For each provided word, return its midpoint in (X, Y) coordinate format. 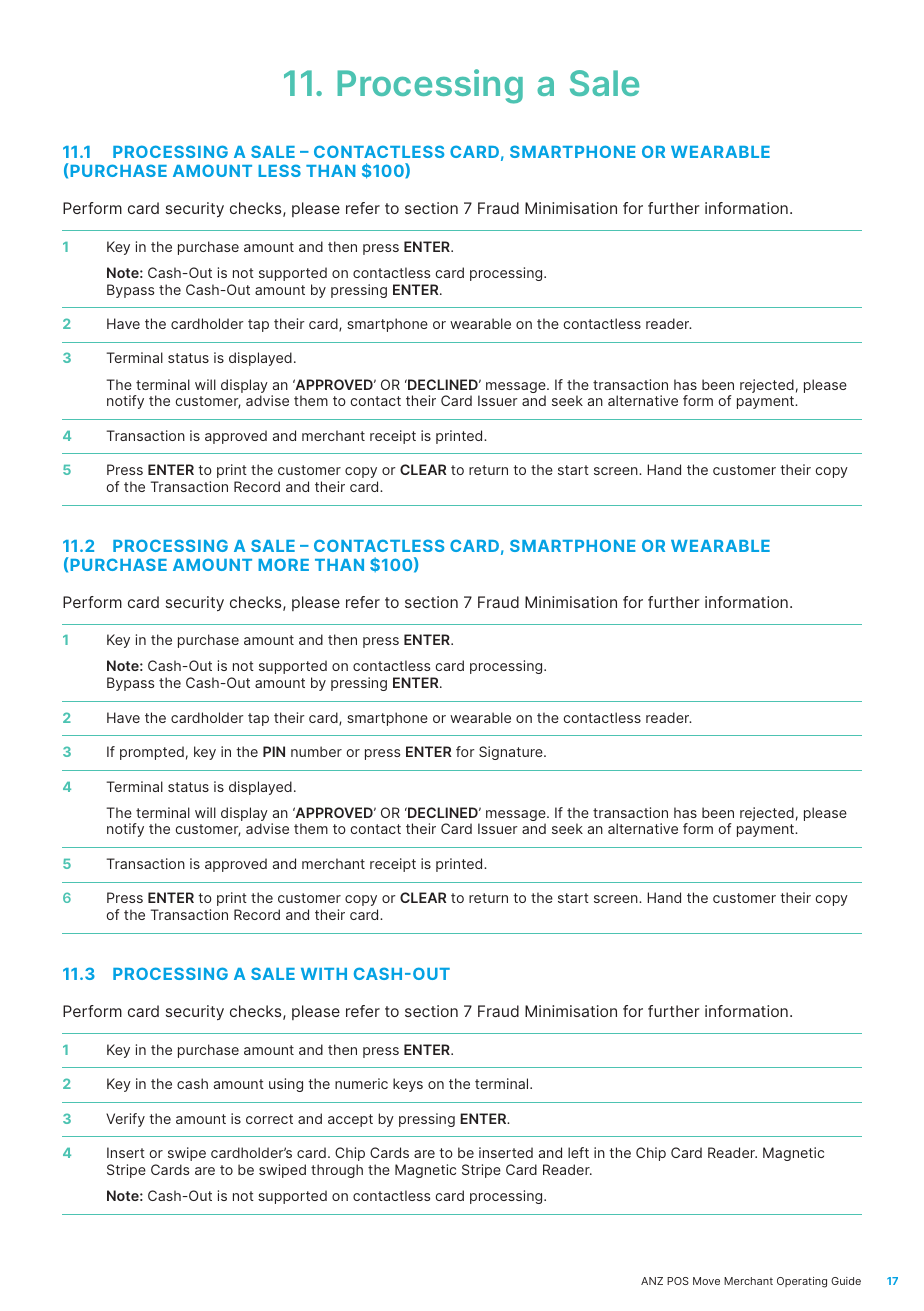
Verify (125, 1120)
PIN (274, 751)
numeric (361, 1083)
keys (408, 1085)
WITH (324, 974)
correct (269, 1119)
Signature (512, 753)
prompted (152, 753)
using (286, 1085)
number (316, 751)
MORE (283, 564)
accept (350, 1120)
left (578, 1152)
